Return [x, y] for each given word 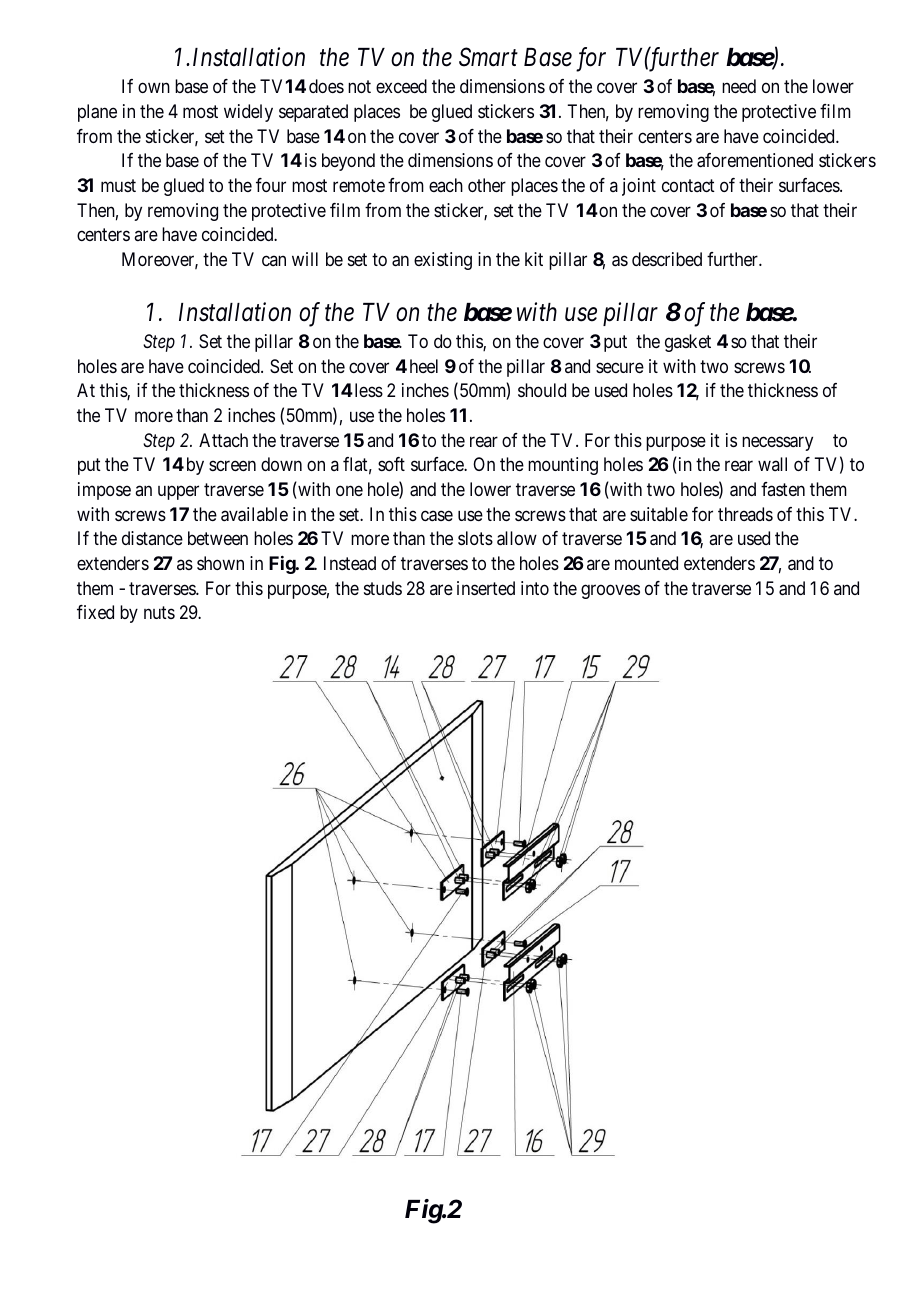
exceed [401, 86]
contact [688, 185]
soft [391, 464]
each [446, 185]
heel [424, 366]
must [118, 185]
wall [772, 464]
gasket [688, 343]
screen [232, 466]
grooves [610, 591]
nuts [159, 613]
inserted [486, 588]
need [739, 86]
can [274, 260]
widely [248, 113]
